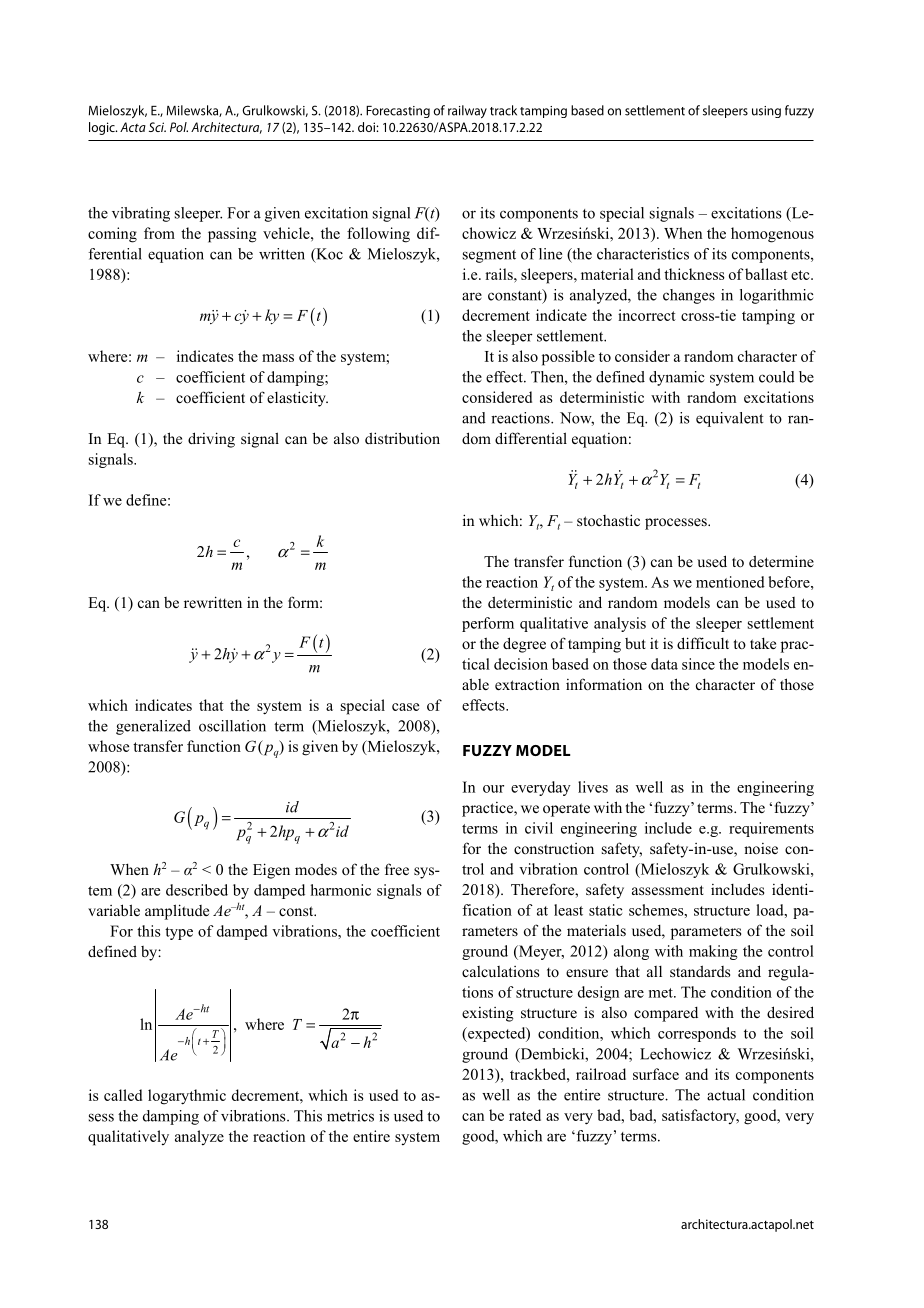 Image resolution: width=924 pixels, height=1308 pixels. What do you see at coordinates (153, 727) in the image?
I see `generalized` at bounding box center [153, 727].
